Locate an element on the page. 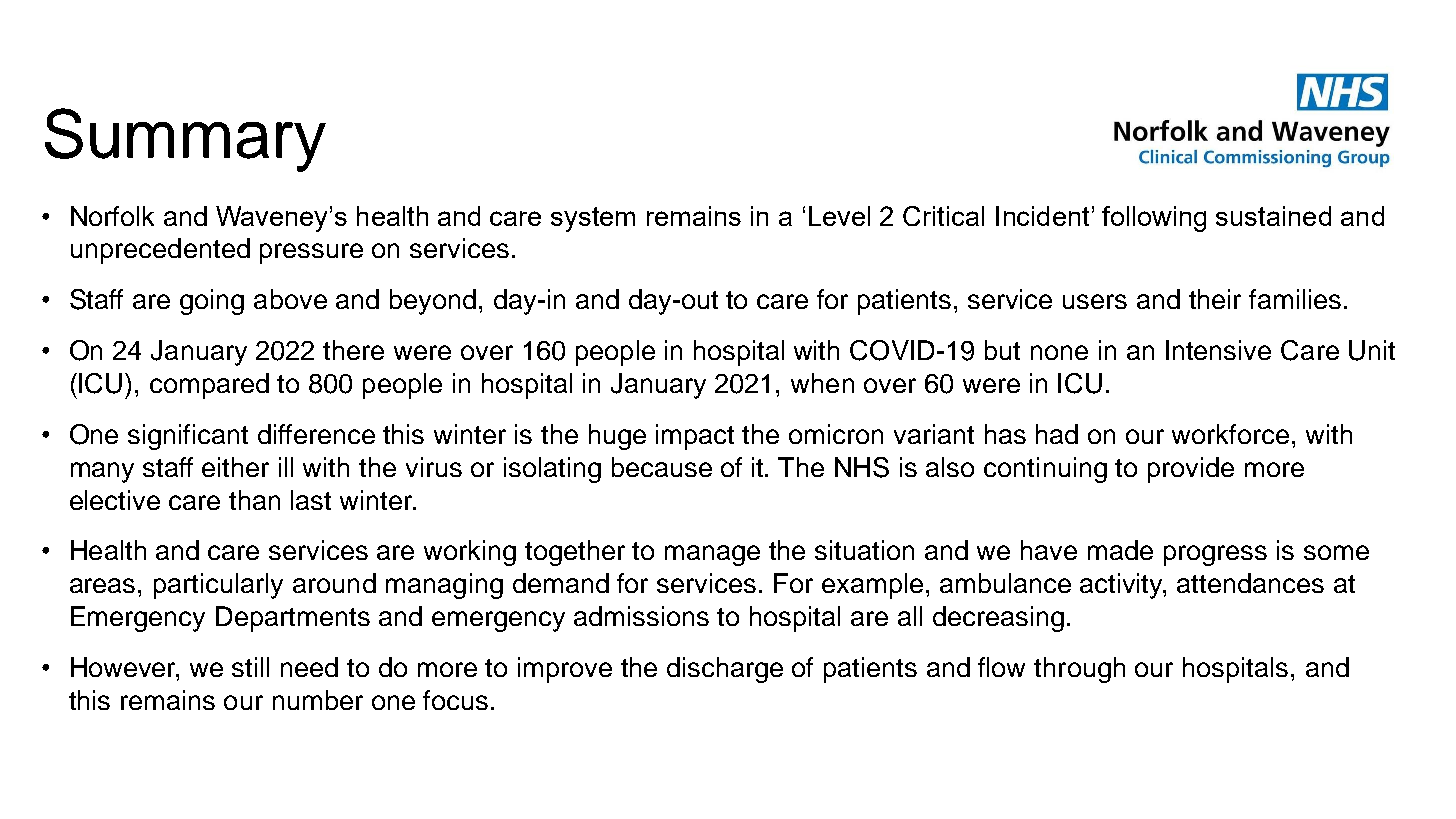 Image resolution: width=1456 pixels, height=819 pixels. workforce is located at coordinates (1230, 434).
